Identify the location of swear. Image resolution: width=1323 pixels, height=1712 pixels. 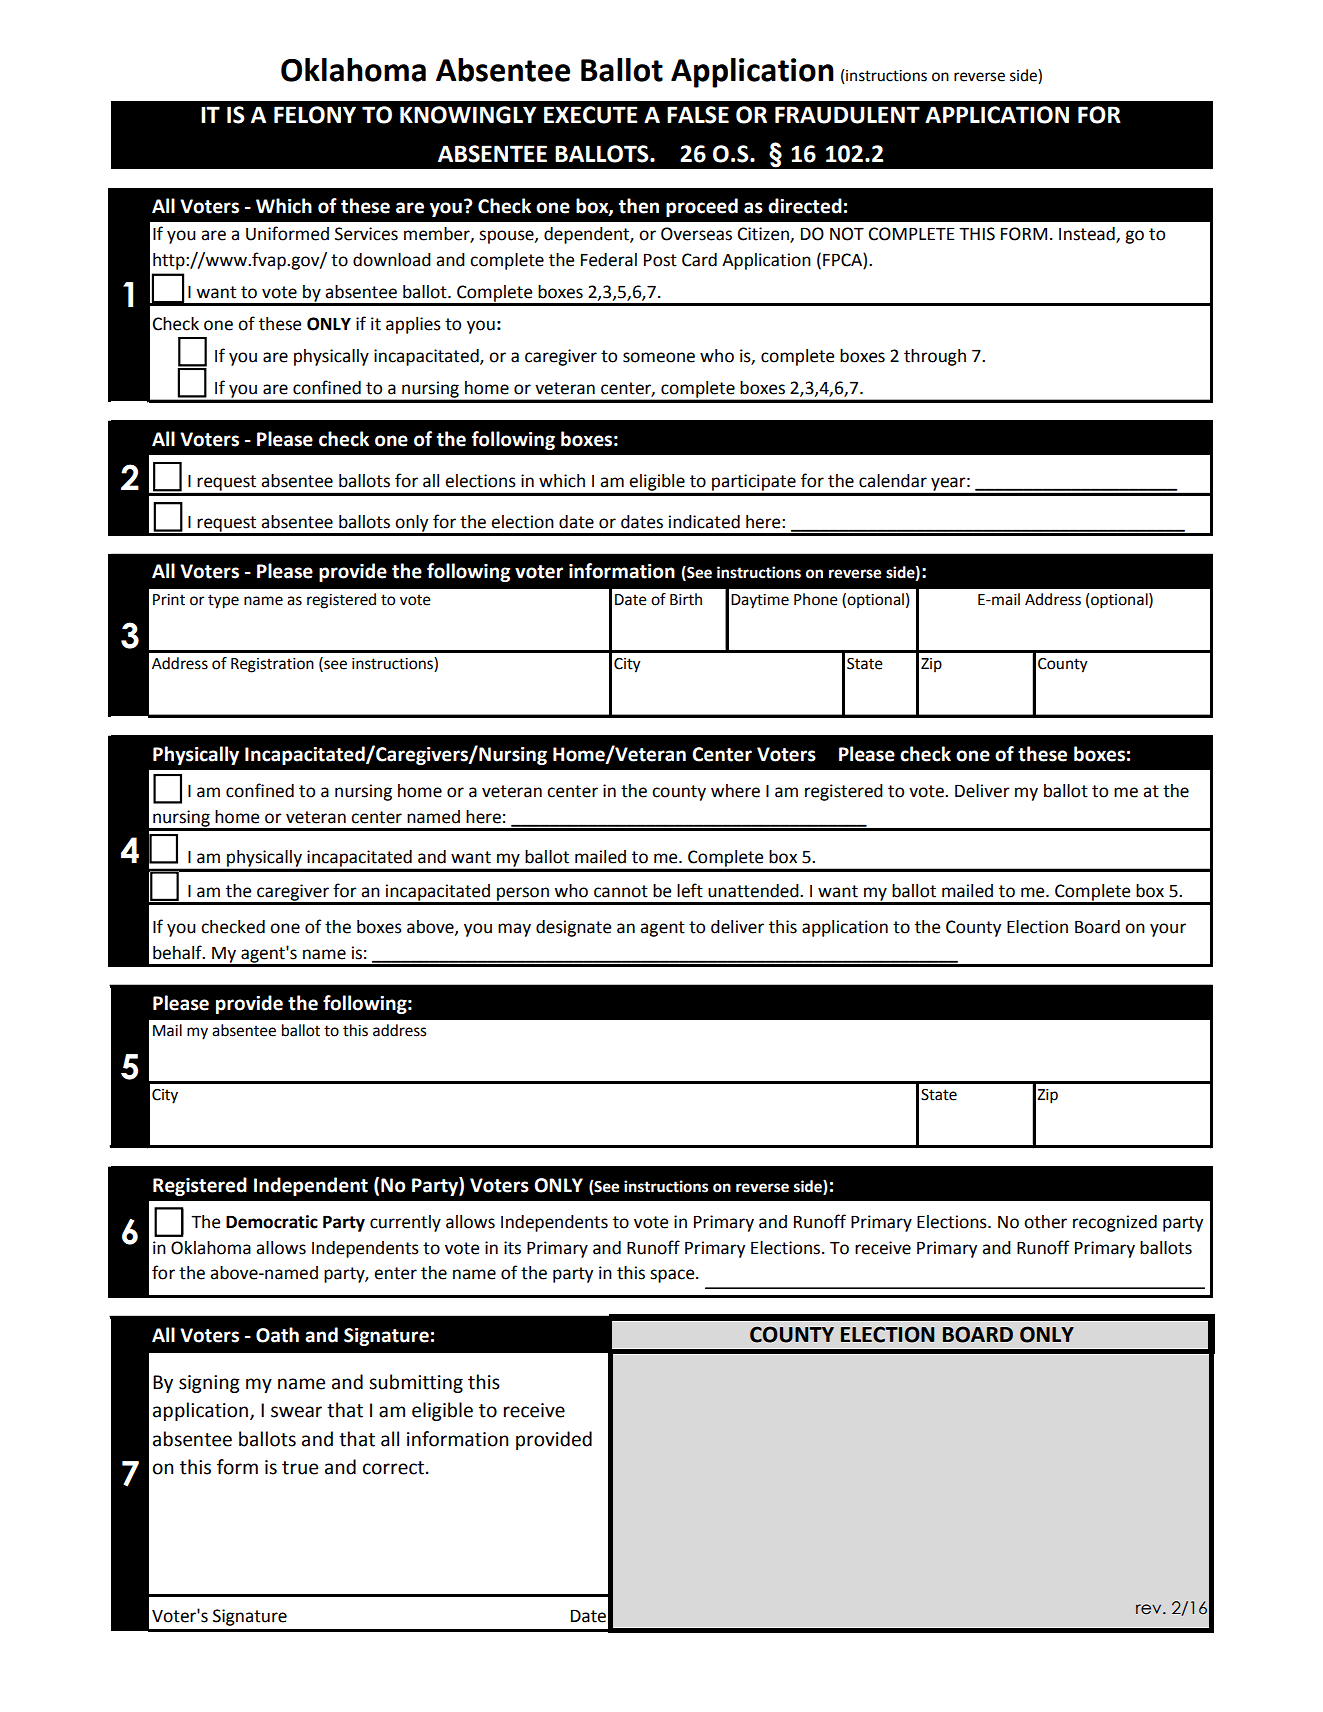
(296, 1412).
